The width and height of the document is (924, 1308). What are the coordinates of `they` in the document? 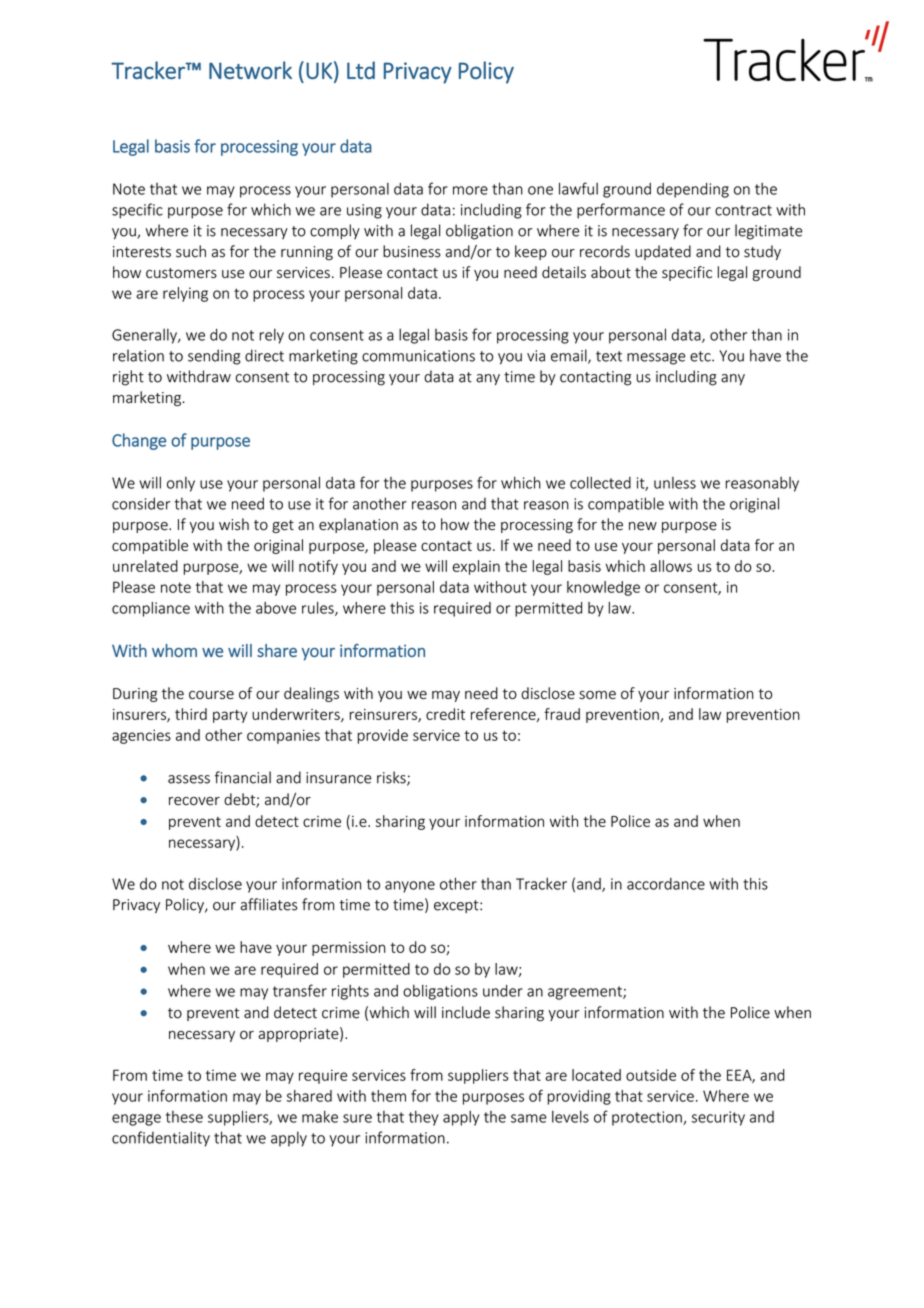 It's located at (423, 1118).
